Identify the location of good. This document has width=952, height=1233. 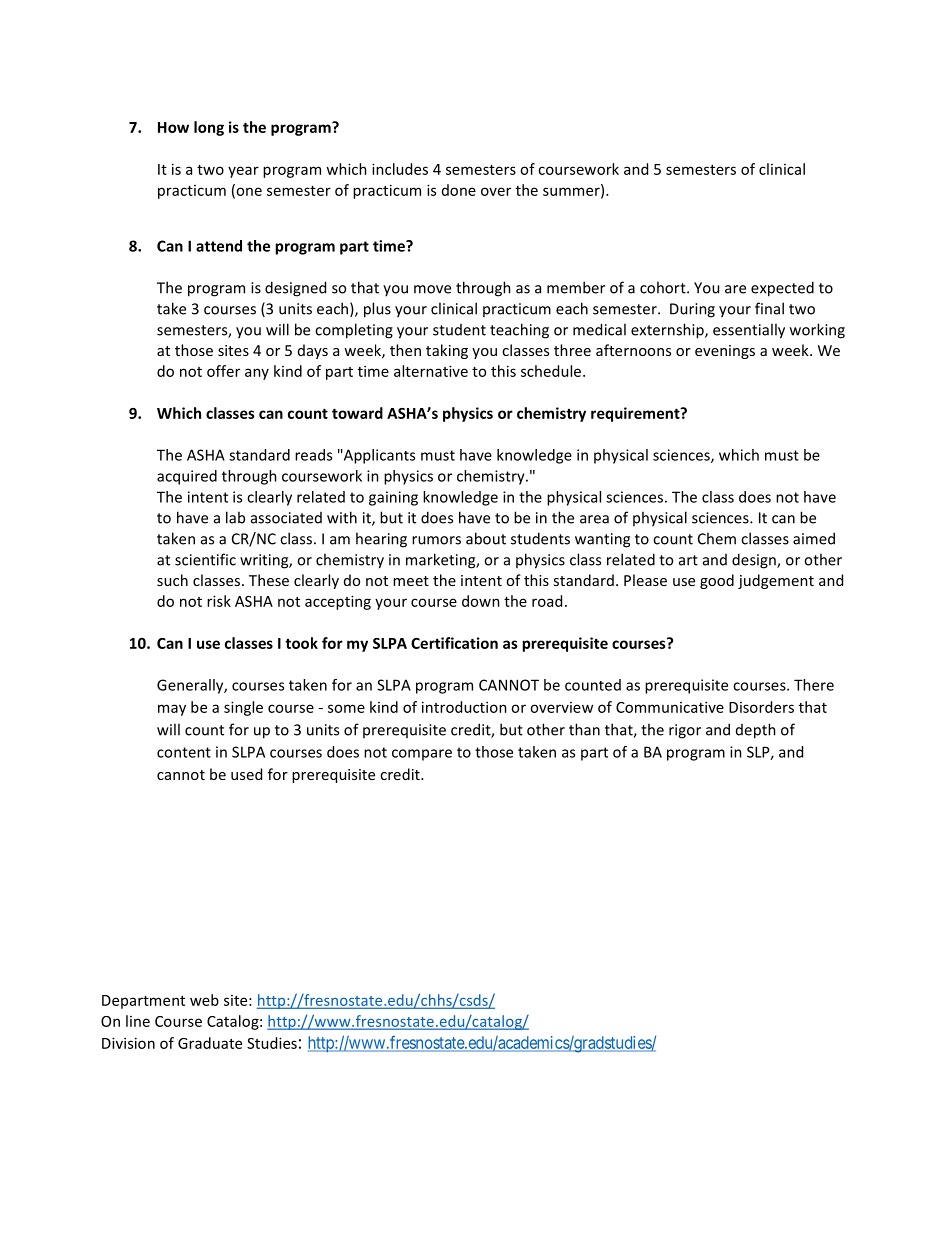
(717, 581).
